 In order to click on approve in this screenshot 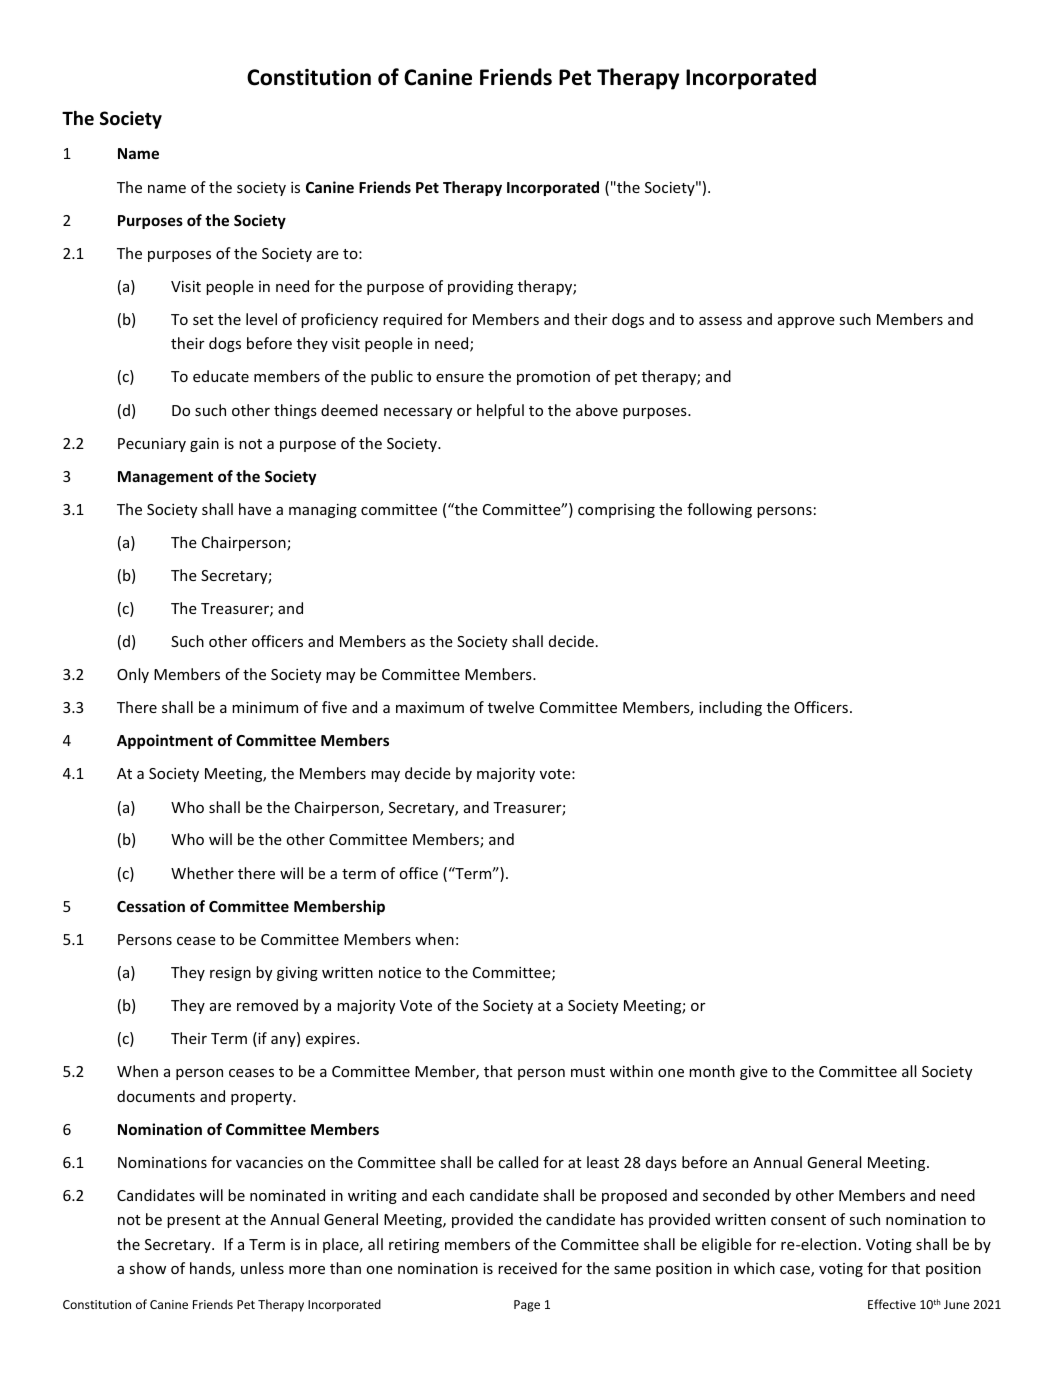, I will do `click(806, 322)`.
